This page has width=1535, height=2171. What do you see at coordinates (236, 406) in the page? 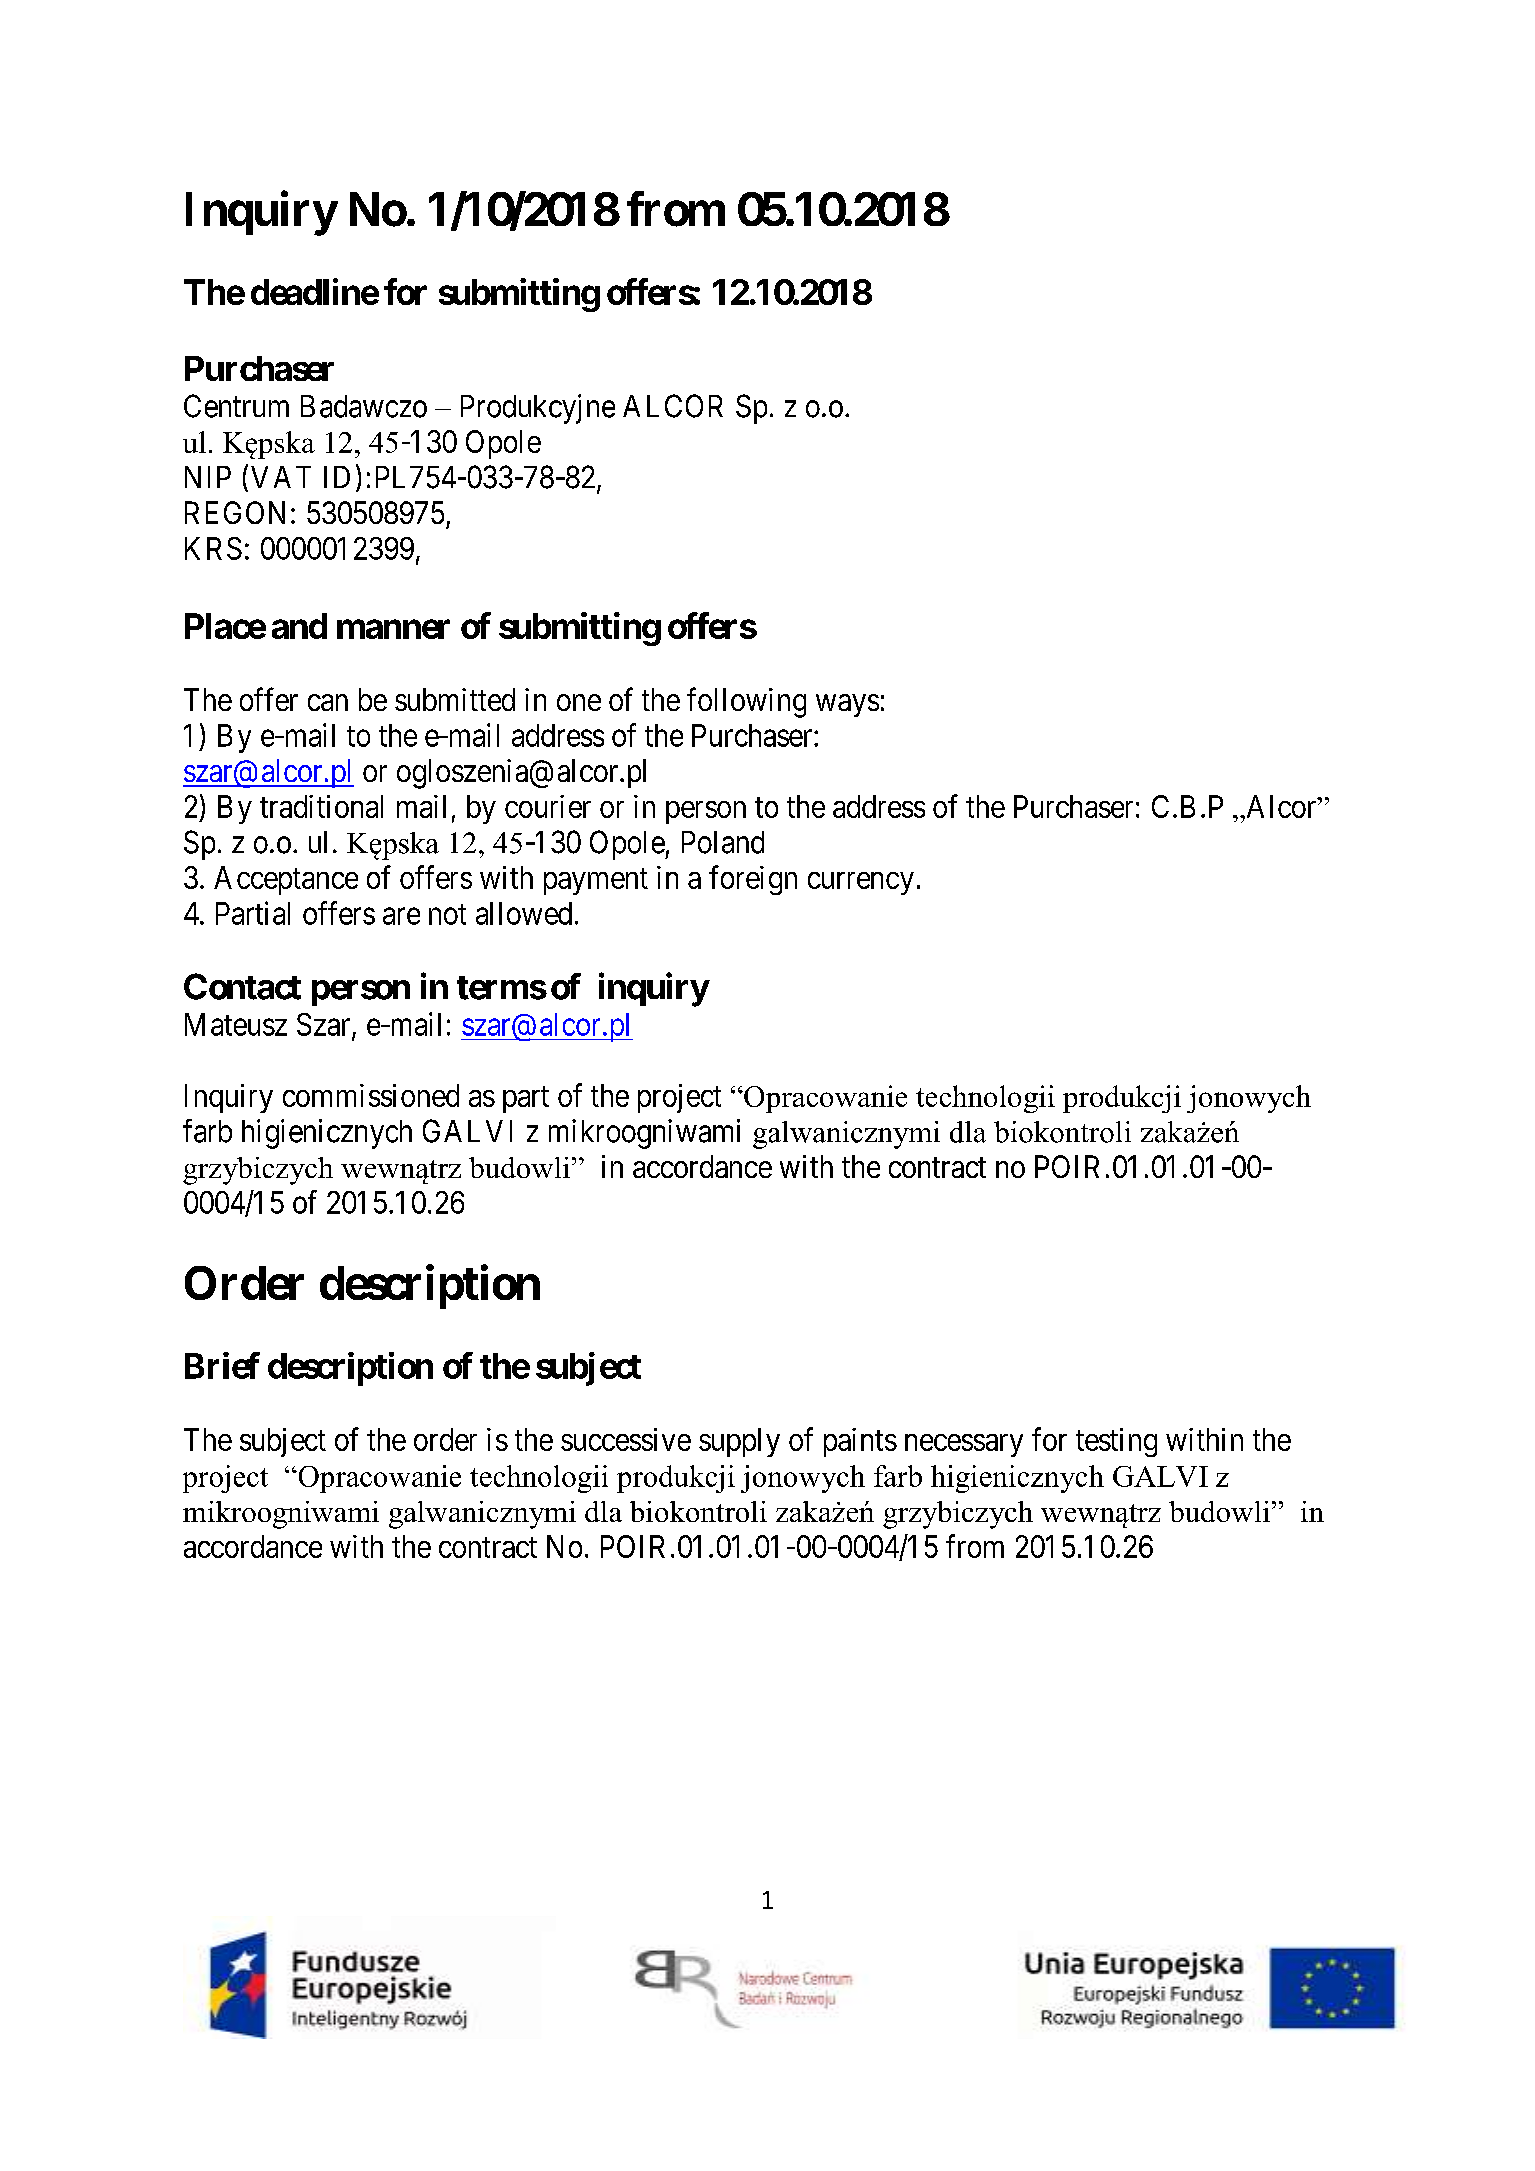
I see `Centrum` at bounding box center [236, 406].
